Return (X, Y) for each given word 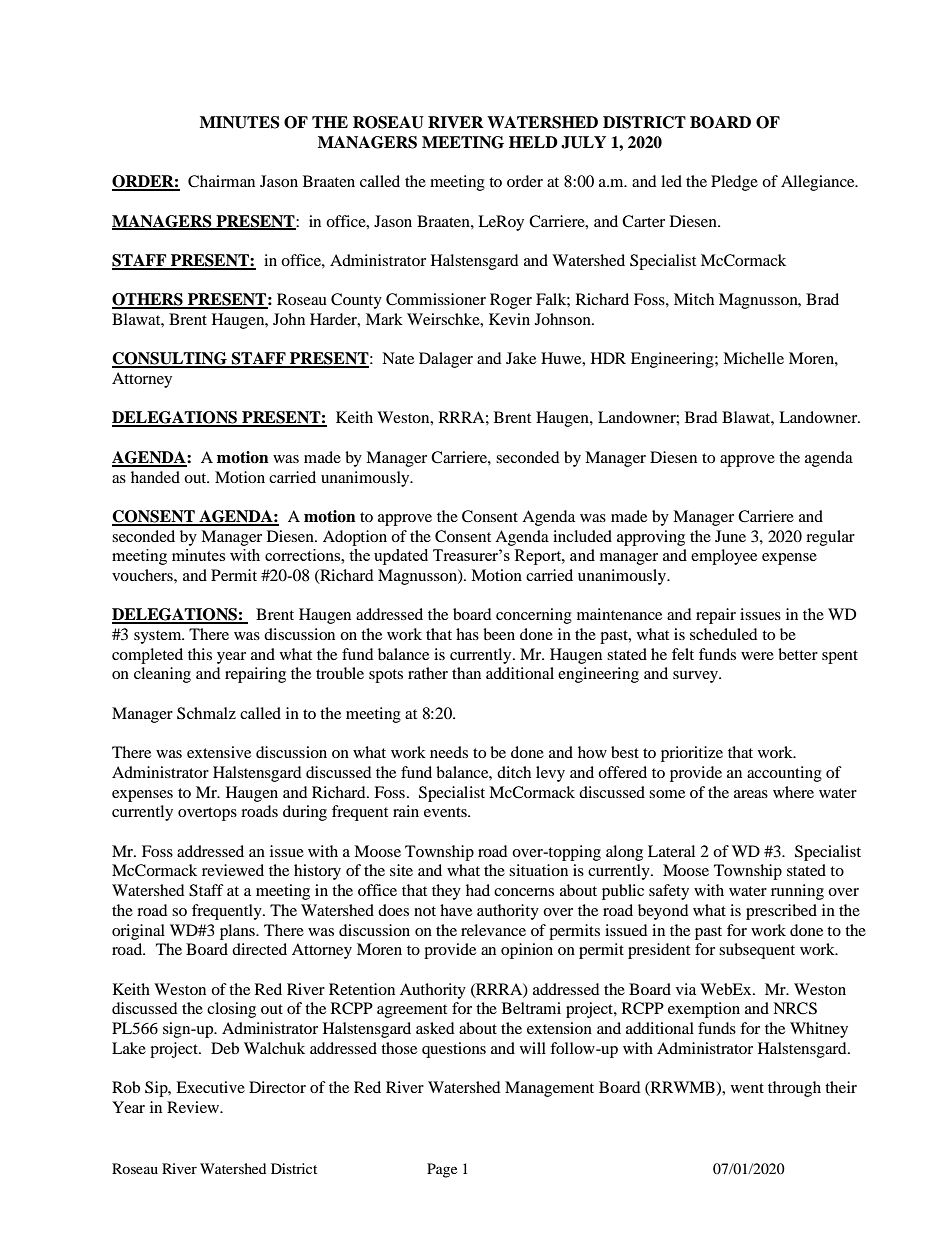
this (200, 654)
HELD (533, 142)
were (757, 656)
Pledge (734, 183)
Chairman (221, 181)
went (747, 1088)
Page (442, 1170)
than (466, 673)
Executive (210, 1087)
